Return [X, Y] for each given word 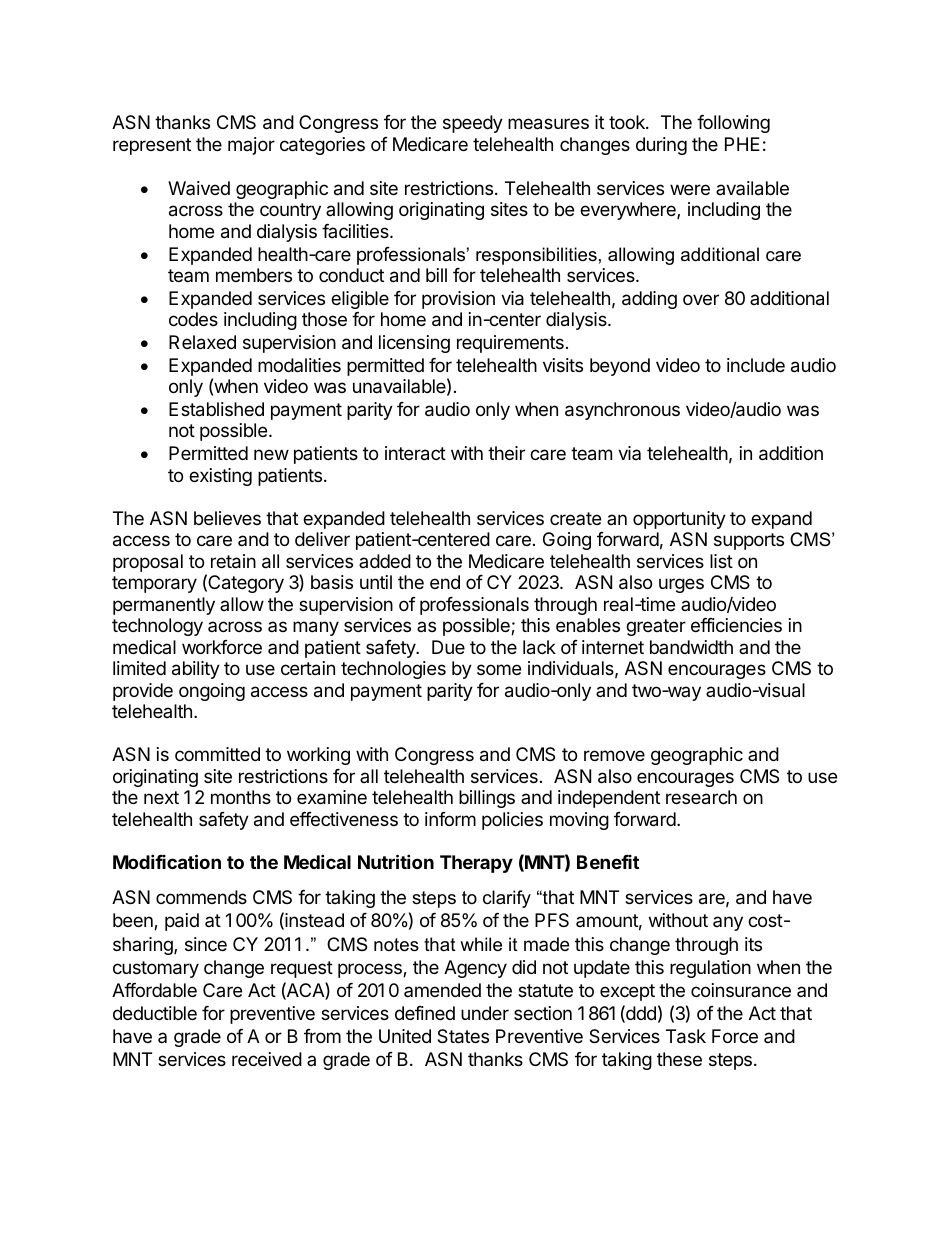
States [463, 1036]
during [661, 146]
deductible [155, 1013]
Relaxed [202, 342]
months [241, 797]
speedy [473, 124]
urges [681, 585]
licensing [414, 344]
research [701, 797]
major [251, 146]
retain [233, 561]
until [376, 582]
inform [450, 819]
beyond [620, 367]
